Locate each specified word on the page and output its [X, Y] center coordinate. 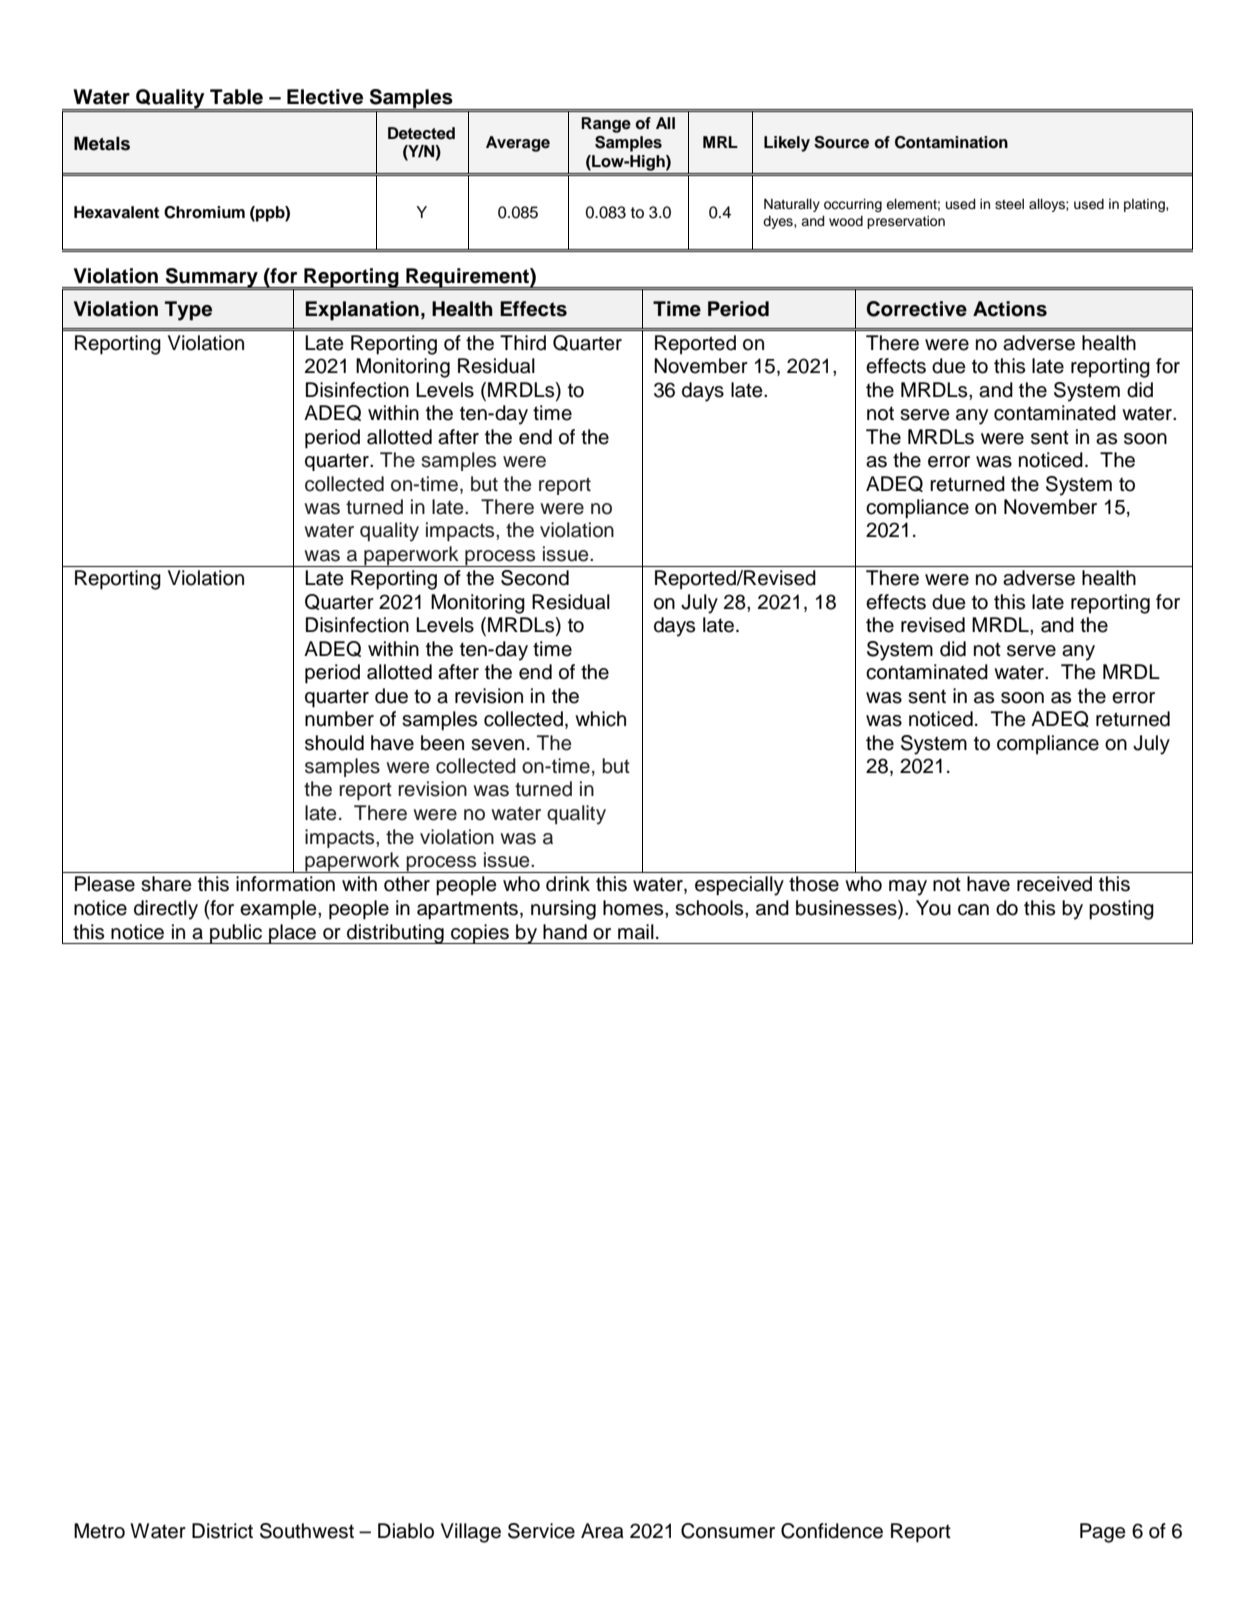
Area [602, 1531]
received [1054, 884]
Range [606, 125]
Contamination [951, 142]
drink [568, 884]
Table [236, 97]
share [166, 884]
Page [1103, 1533]
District [222, 1531]
